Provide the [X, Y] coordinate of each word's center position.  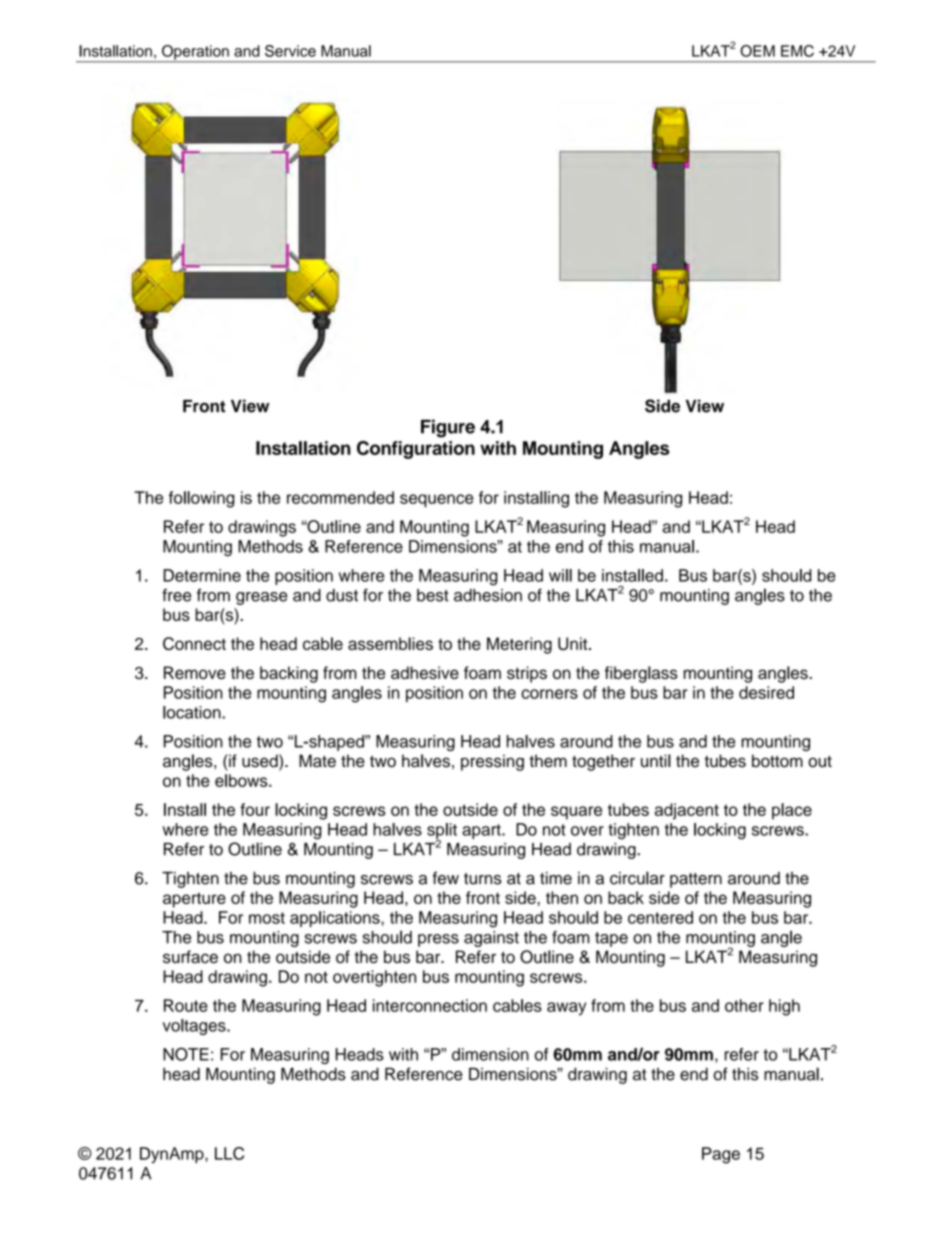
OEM [757, 51]
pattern [696, 880]
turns [483, 879]
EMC [797, 51]
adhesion [488, 595]
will [560, 575]
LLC [229, 1153]
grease [262, 598]
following [201, 499]
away [566, 1009]
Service [290, 51]
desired [766, 692]
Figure [448, 428]
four [255, 809]
